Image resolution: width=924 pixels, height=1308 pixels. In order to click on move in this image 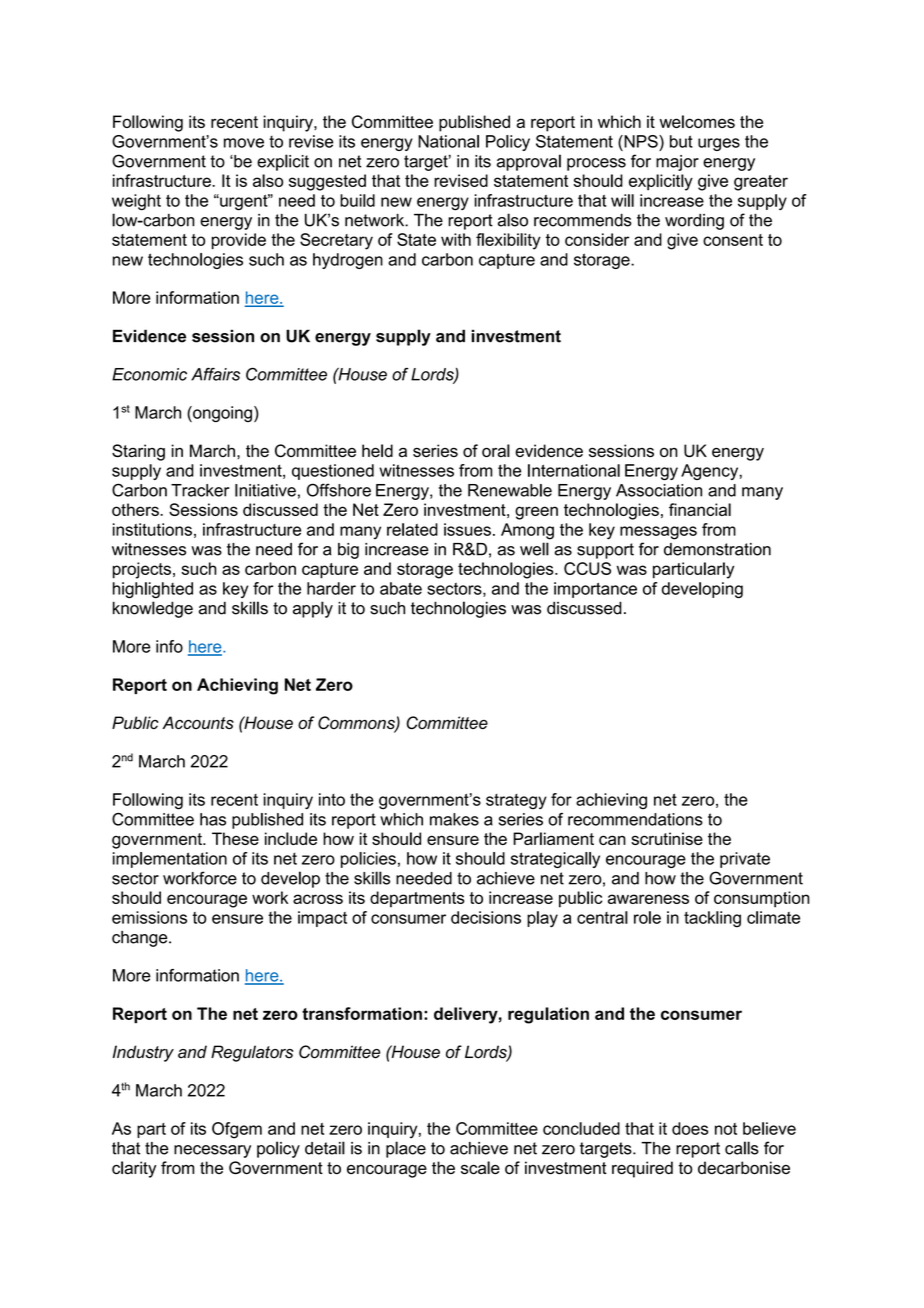, I will do `click(244, 143)`.
